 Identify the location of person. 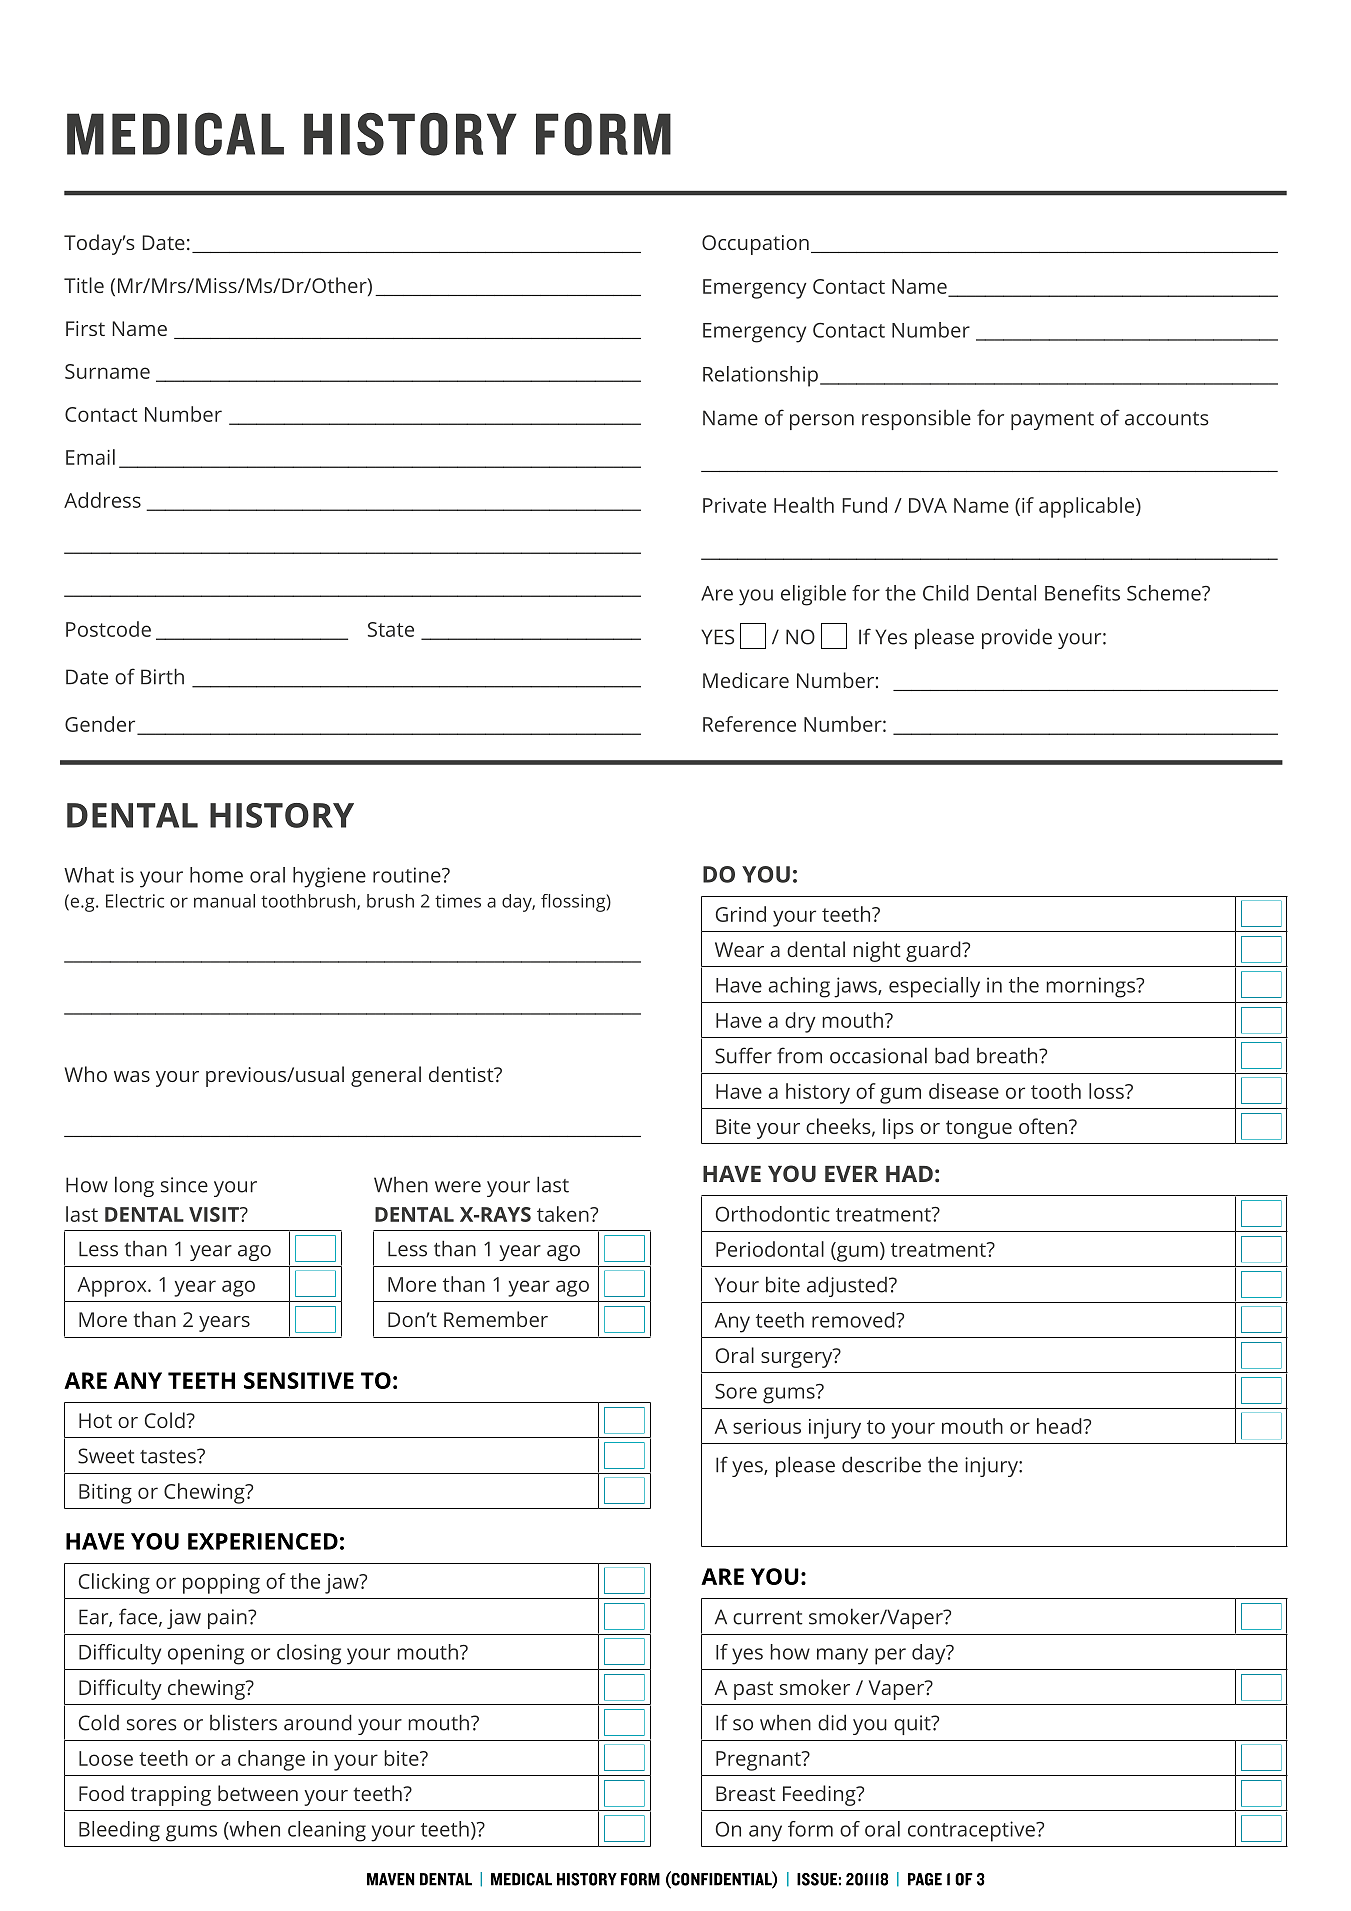
(822, 422).
